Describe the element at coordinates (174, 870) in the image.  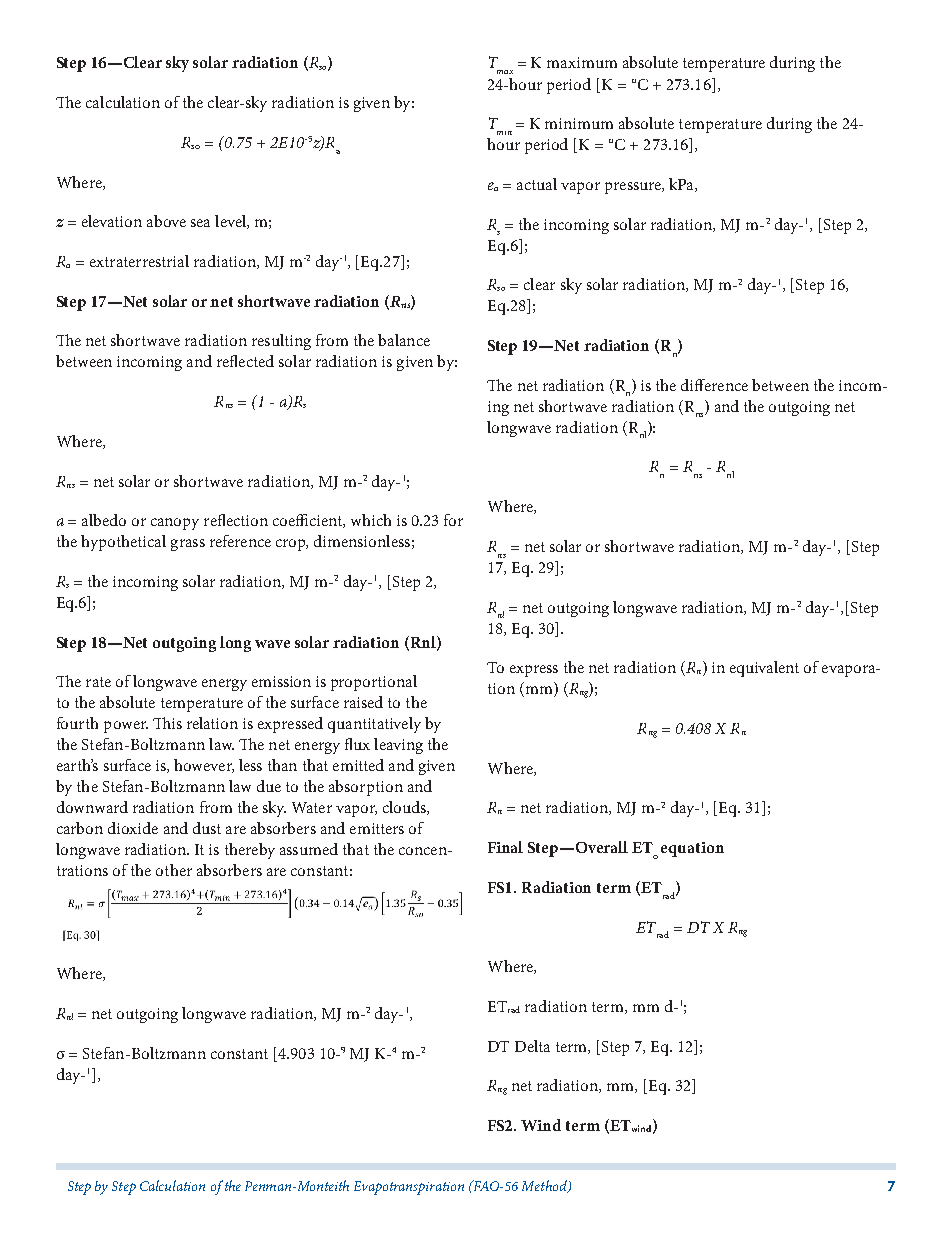
I see `other` at that location.
